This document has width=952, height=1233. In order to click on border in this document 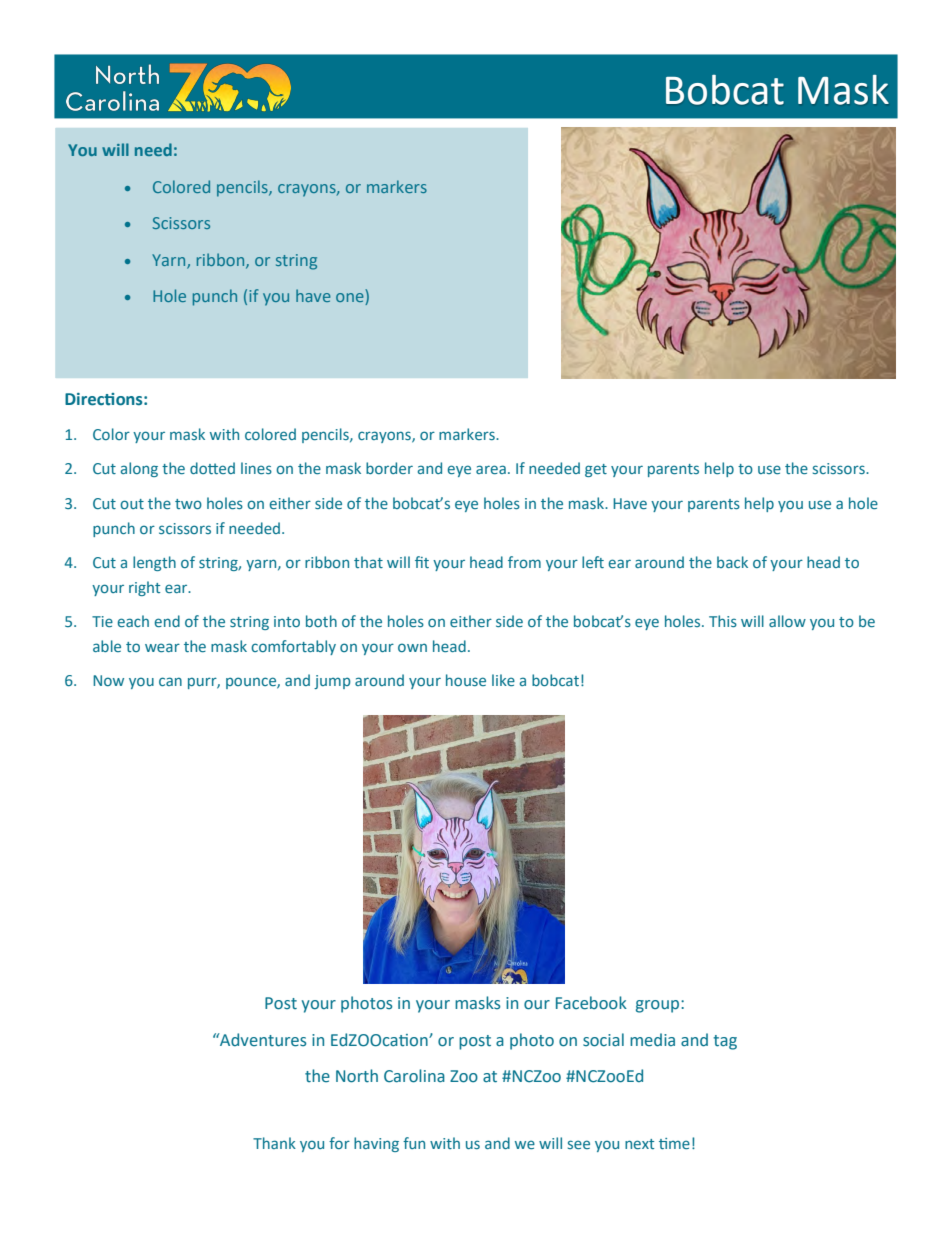, I will do `click(389, 468)`.
